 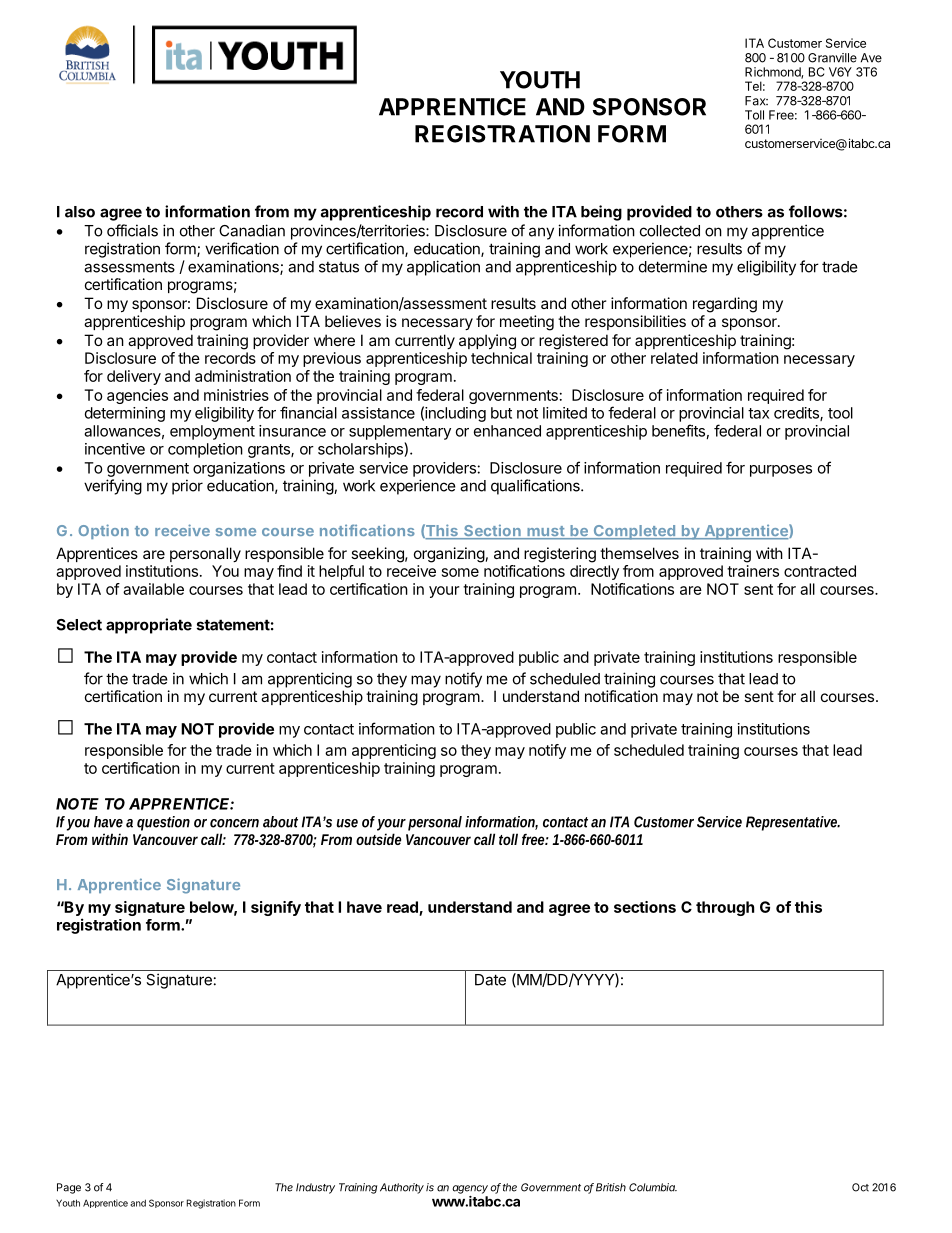 What do you see at coordinates (541, 233) in the page?
I see `any` at bounding box center [541, 233].
